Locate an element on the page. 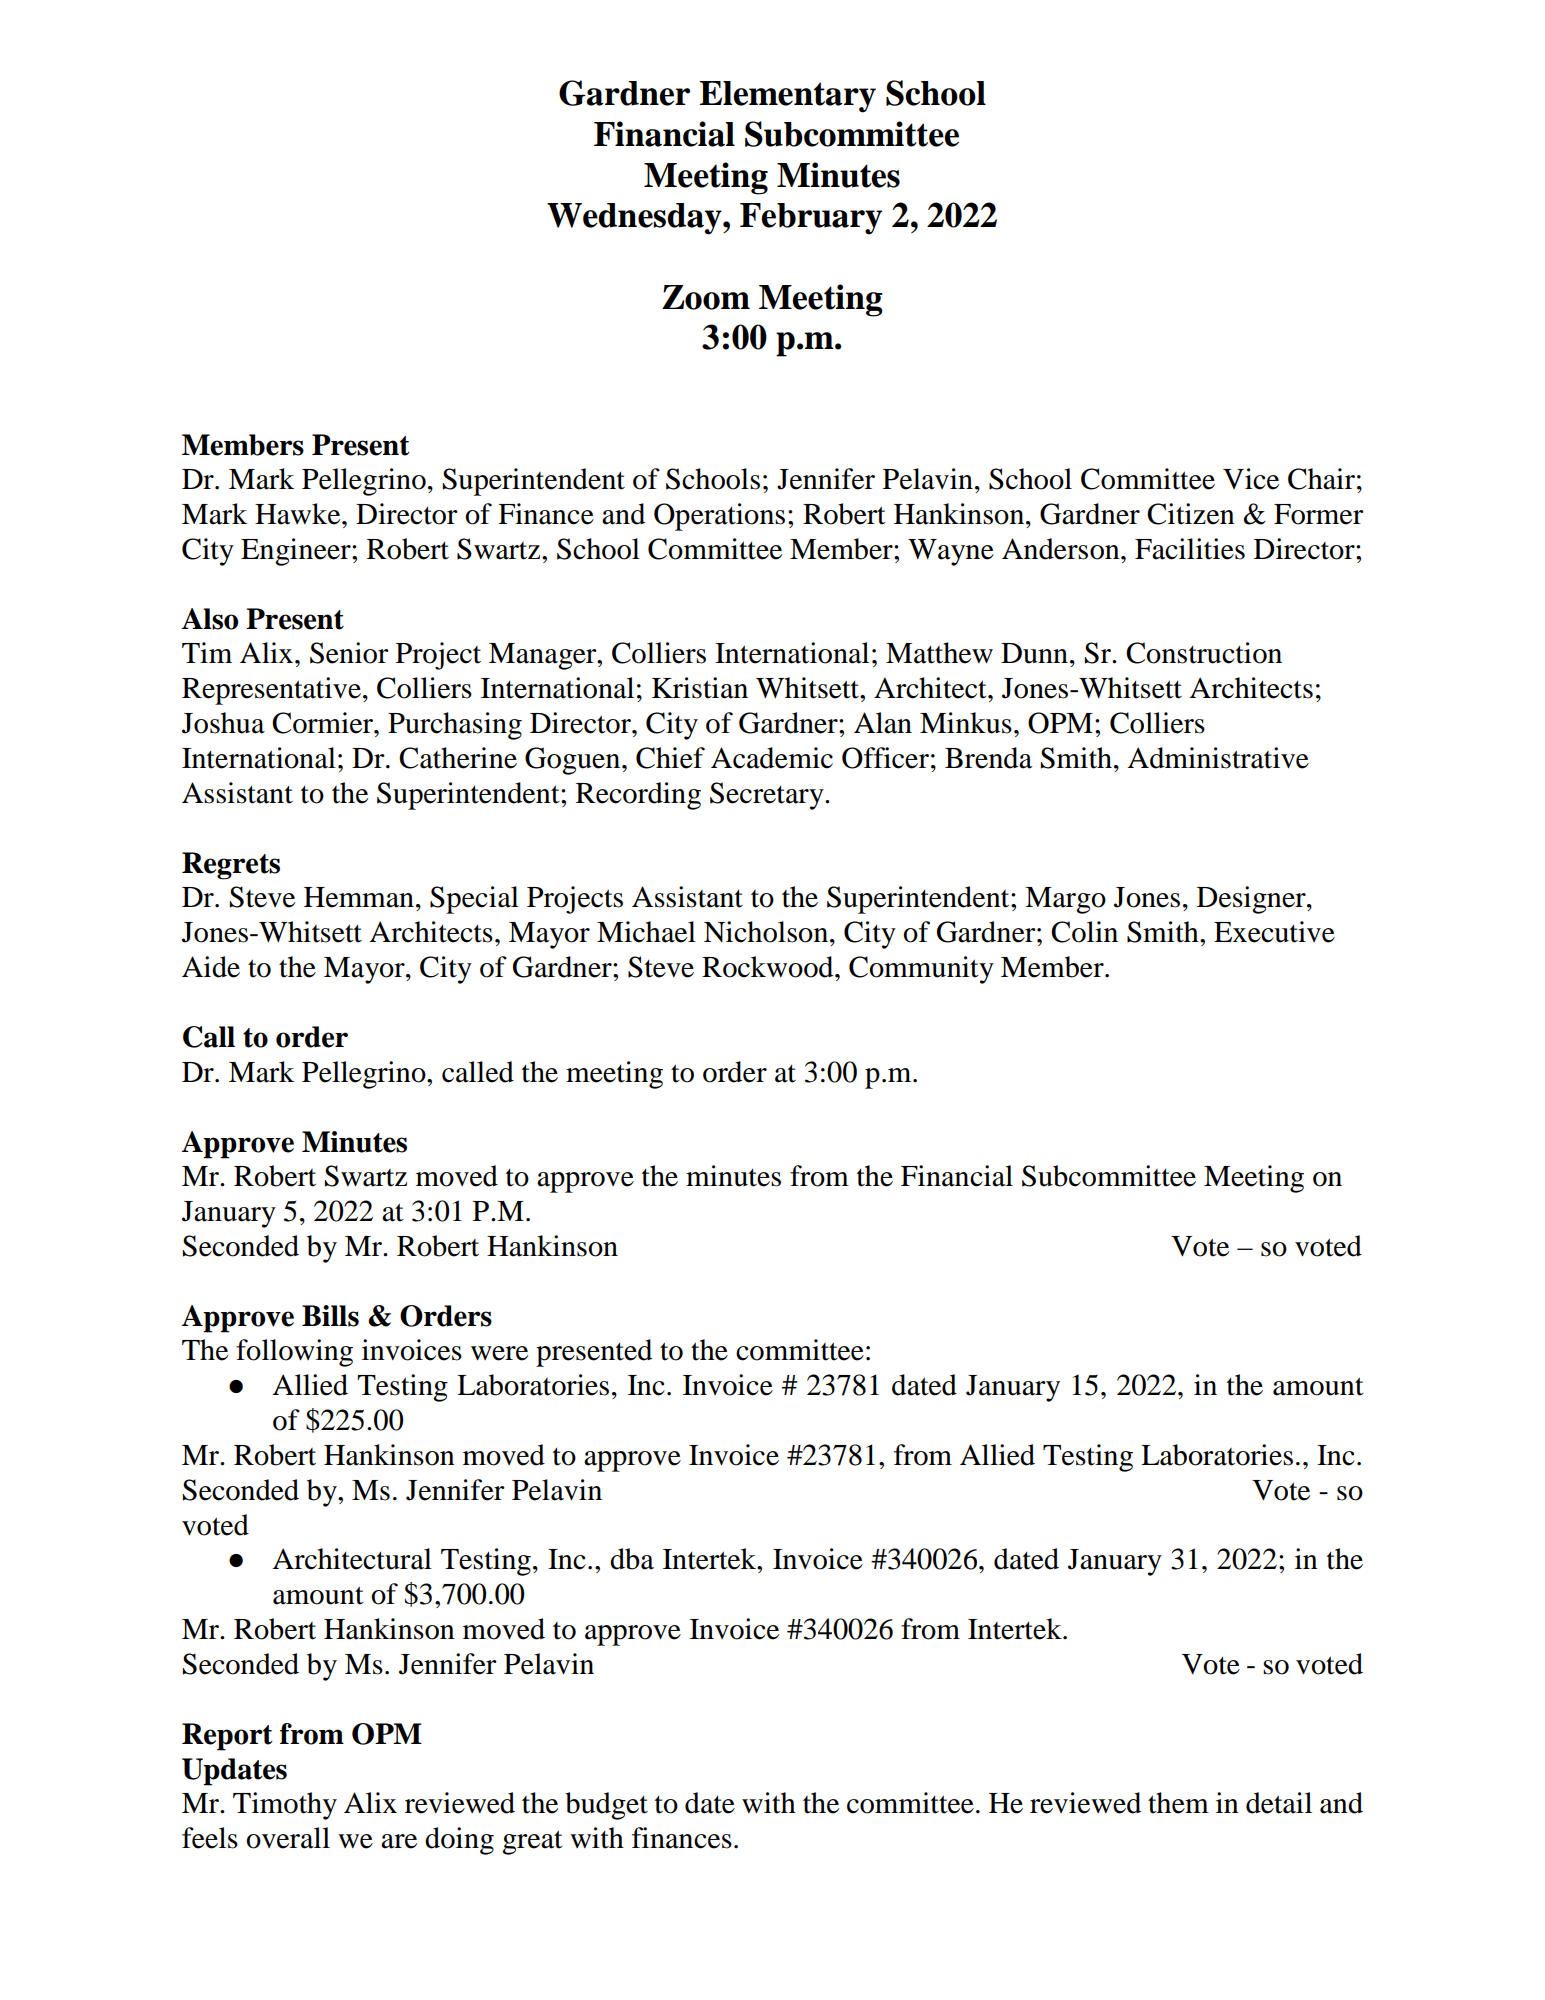 This page has height=2000, width=1545. Timothy is located at coordinates (285, 1806).
